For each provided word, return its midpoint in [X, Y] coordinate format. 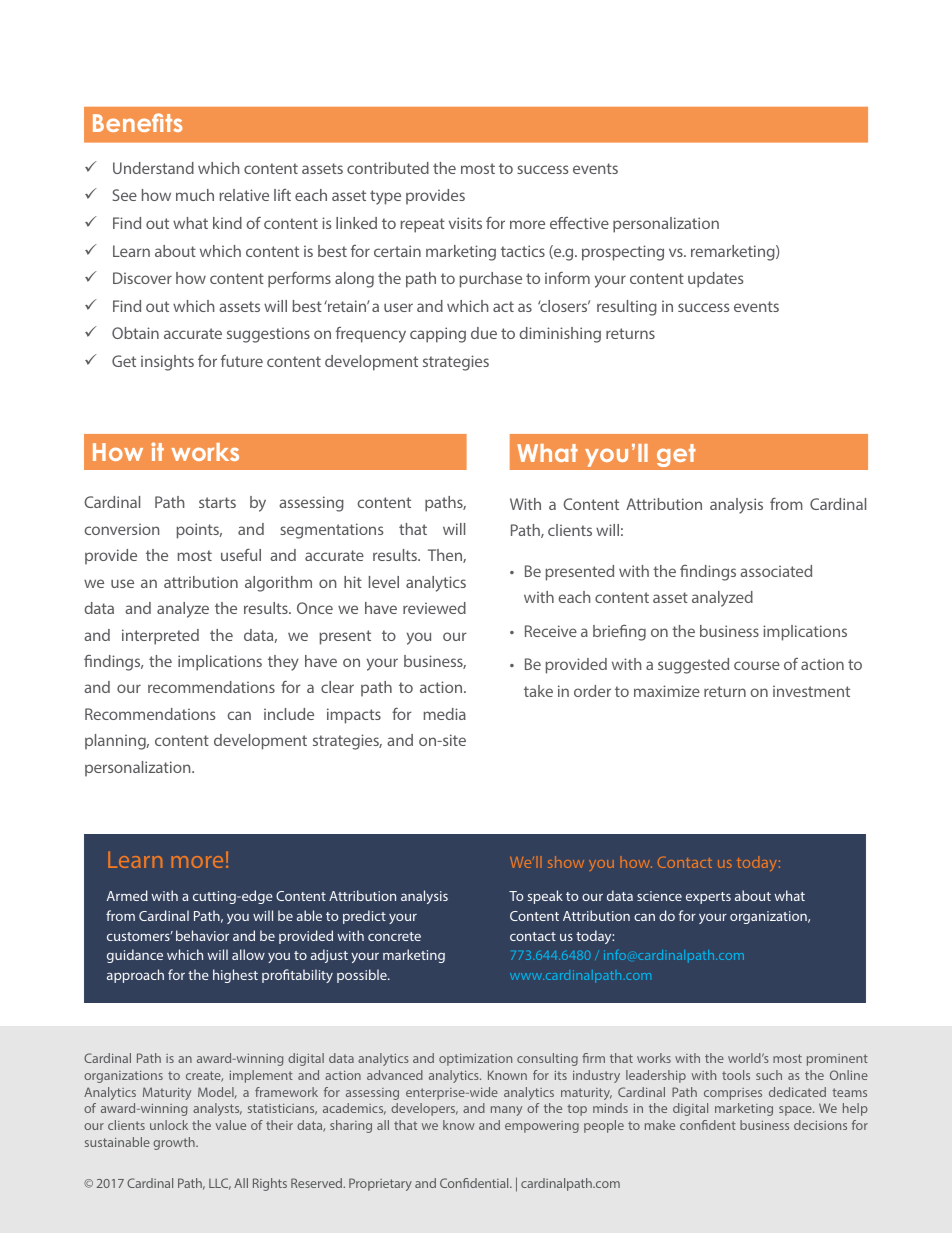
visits [465, 223]
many [506, 1111]
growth [175, 1143]
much [195, 195]
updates [716, 280]
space [796, 1111]
